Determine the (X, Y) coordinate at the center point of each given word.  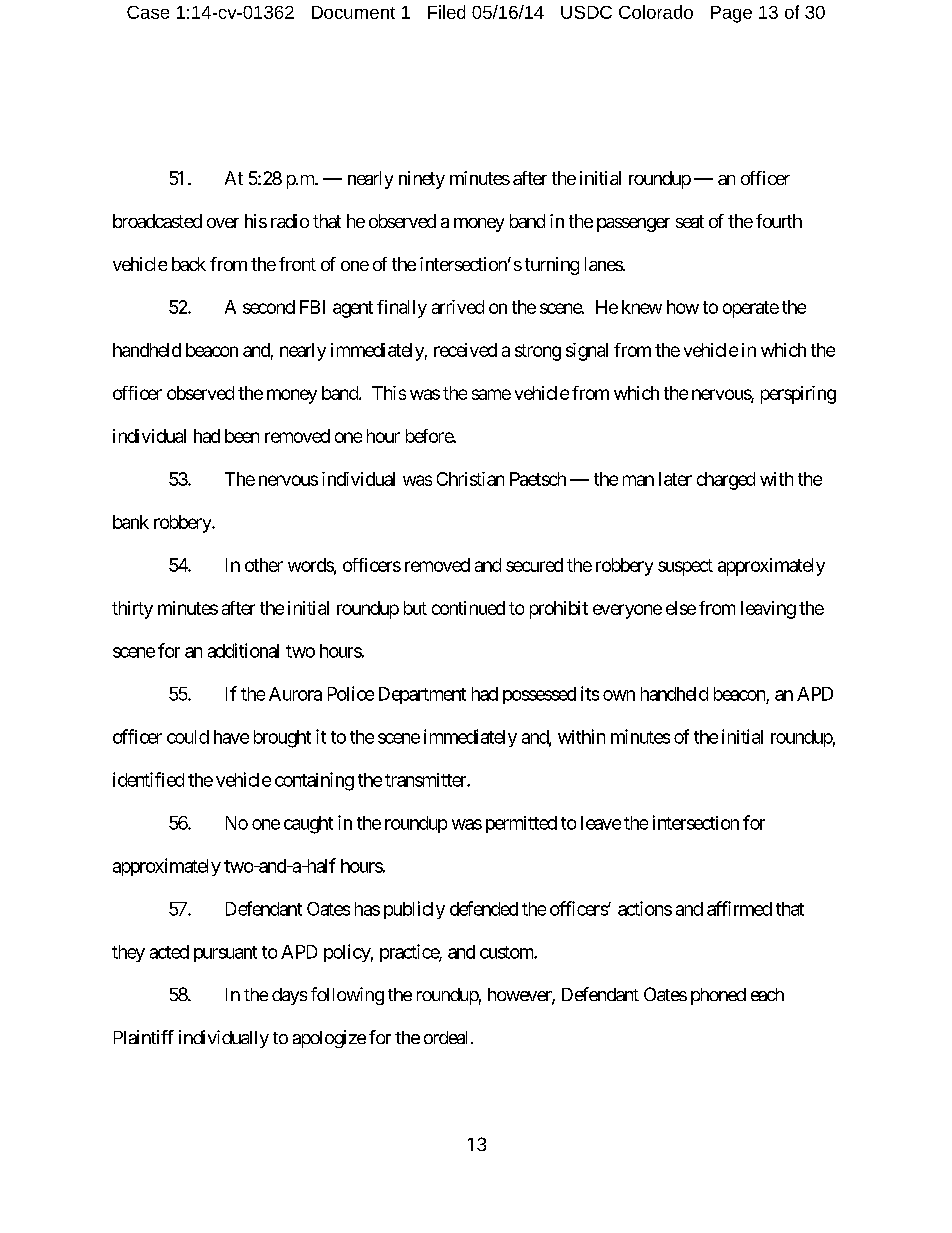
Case (148, 12)
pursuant (225, 954)
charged (726, 481)
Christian (470, 479)
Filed (446, 12)
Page (731, 14)
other (264, 565)
